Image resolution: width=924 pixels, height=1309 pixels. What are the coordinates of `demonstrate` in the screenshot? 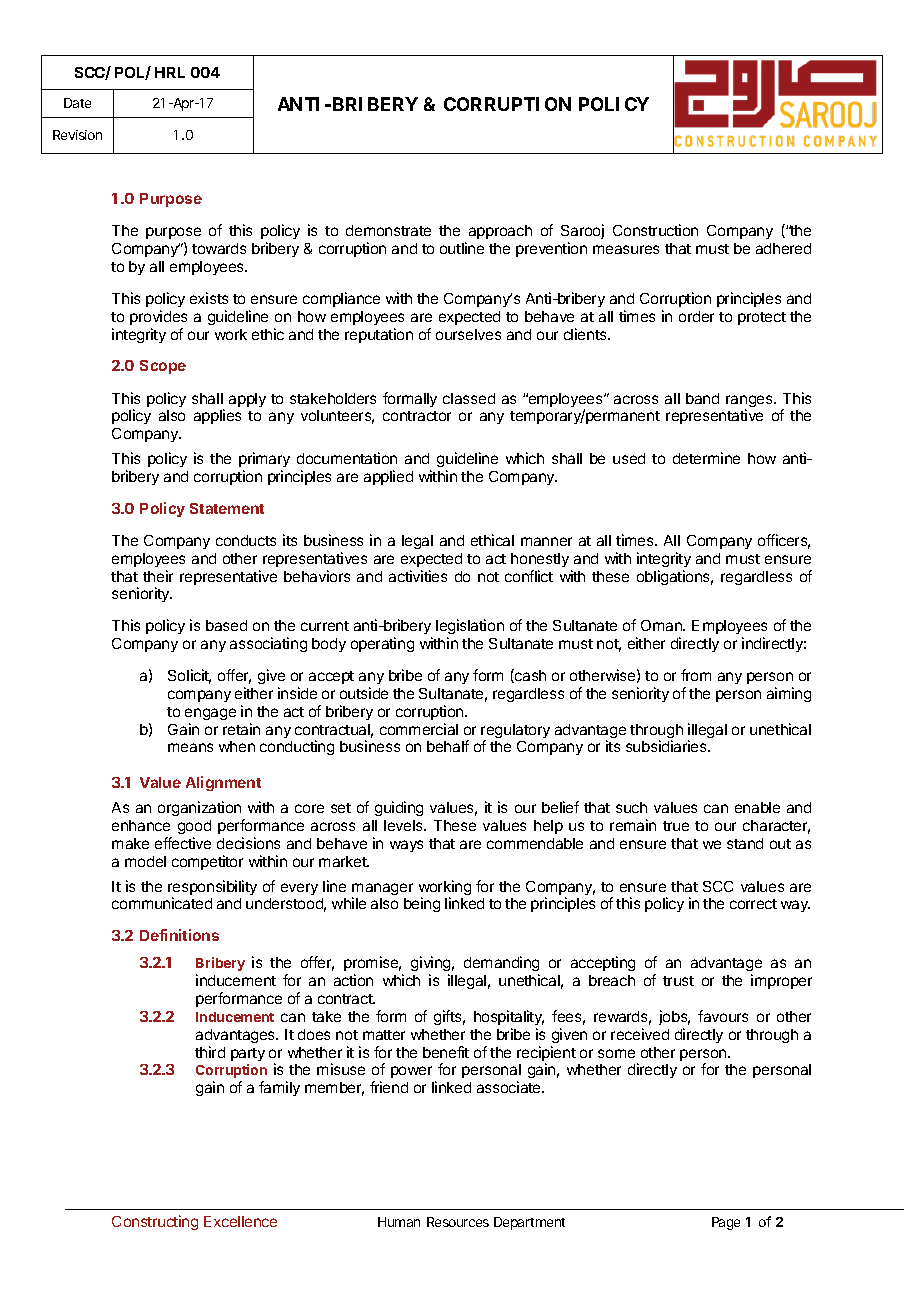 It's located at (388, 230).
